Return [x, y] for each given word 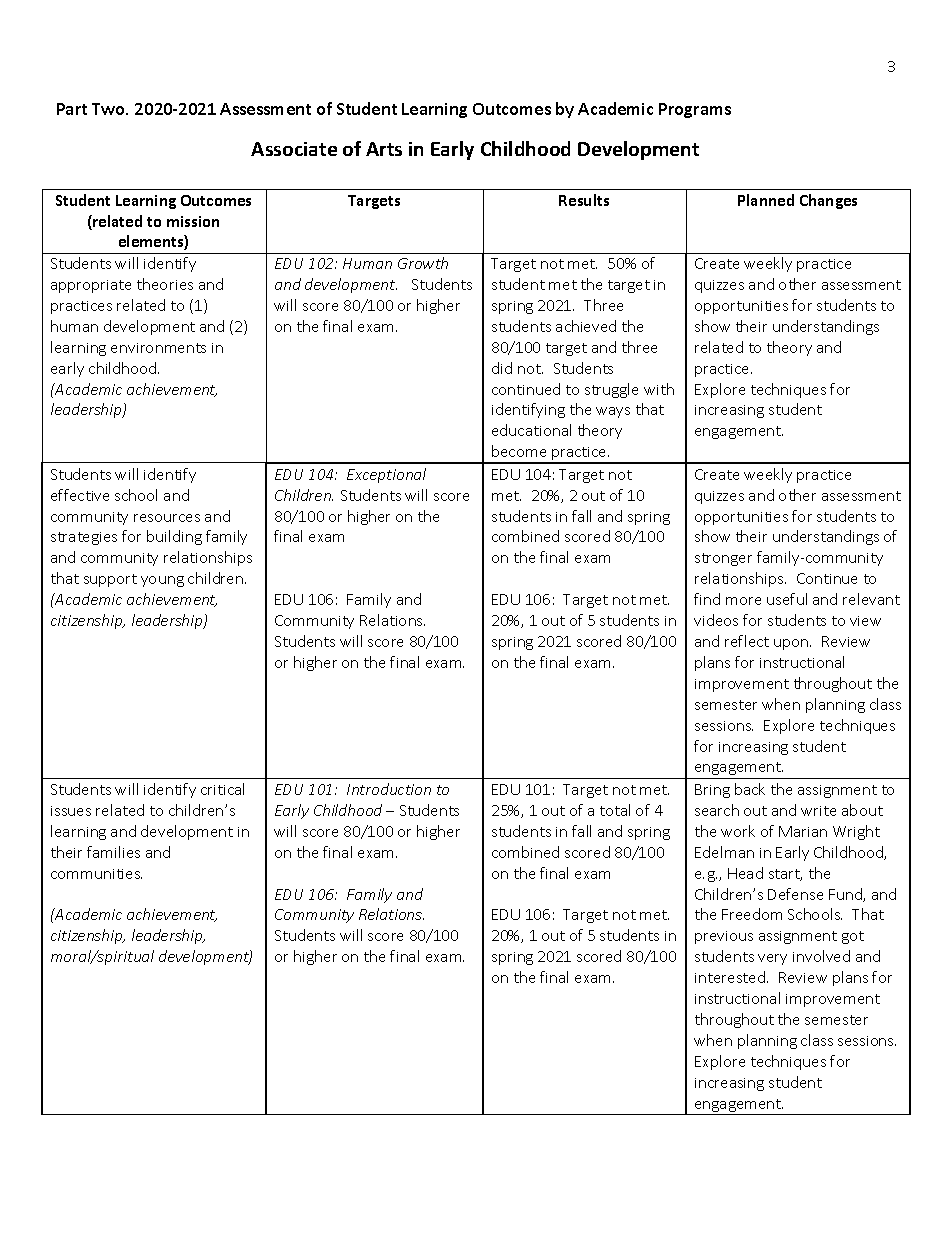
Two [110, 109]
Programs [695, 110]
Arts [384, 149]
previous [724, 937]
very [772, 959]
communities [96, 874]
